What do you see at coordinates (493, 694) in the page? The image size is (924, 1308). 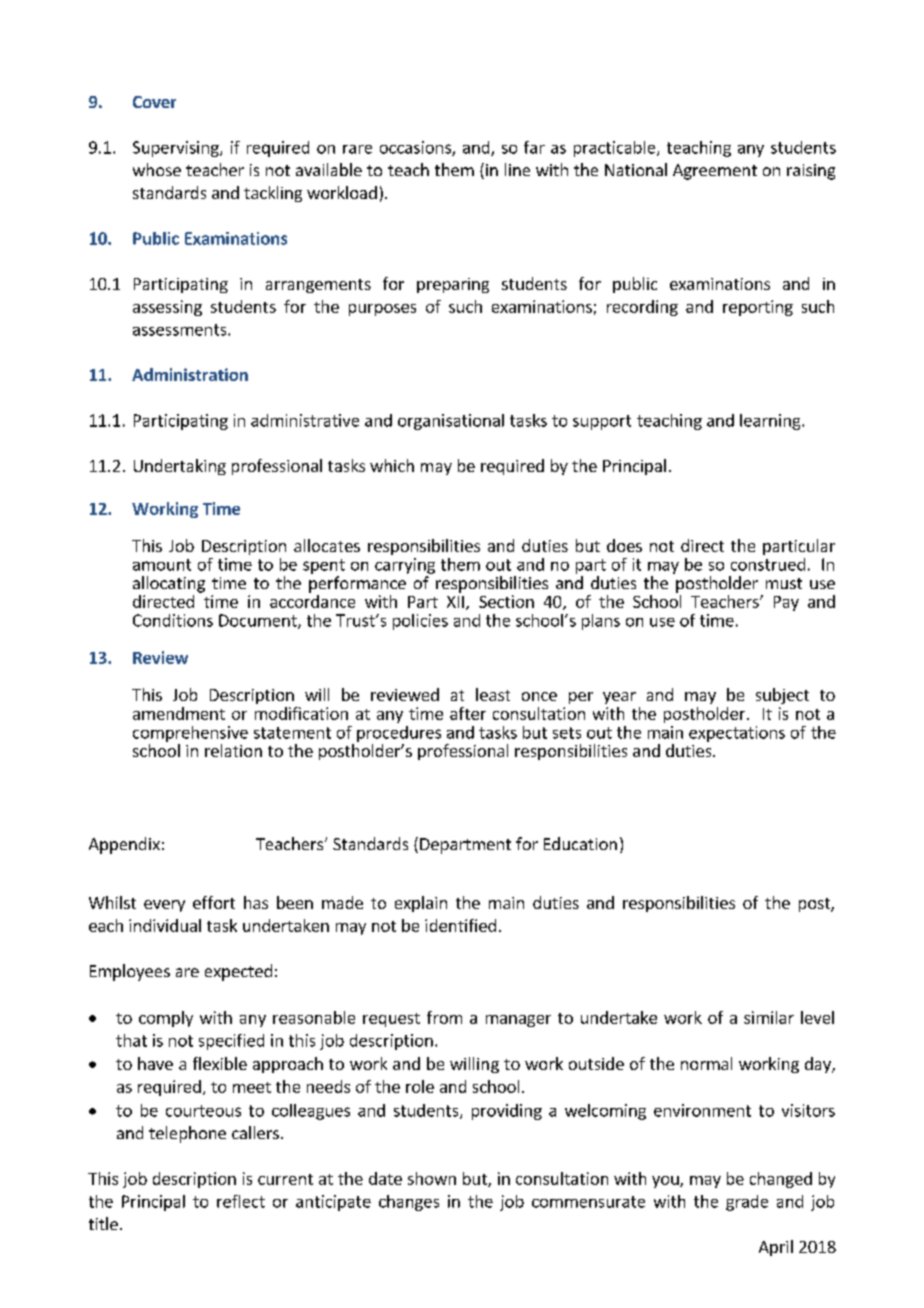 I see `least` at bounding box center [493, 694].
